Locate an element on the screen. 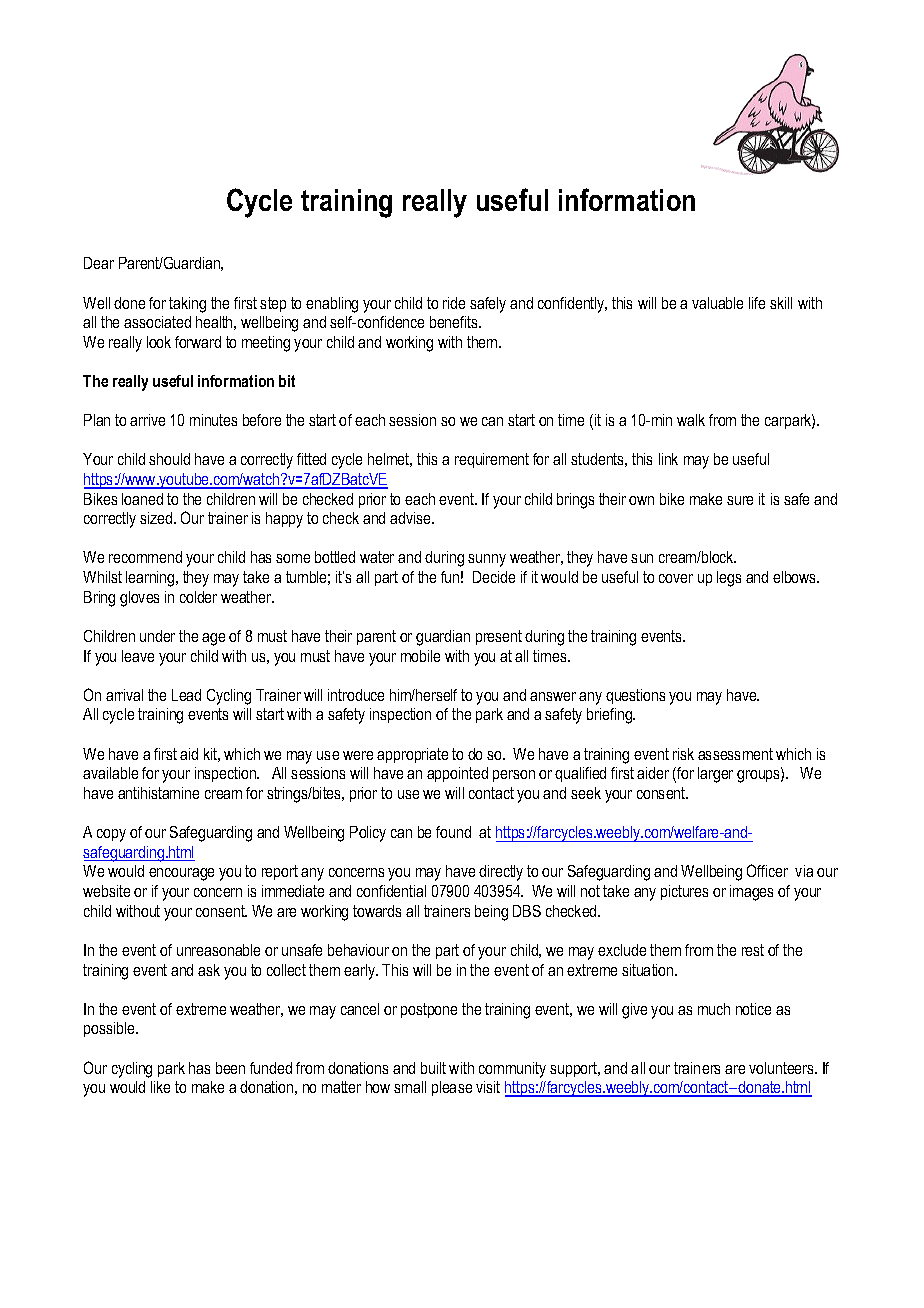 This screenshot has width=924, height=1308. antihistamine is located at coordinates (158, 793).
